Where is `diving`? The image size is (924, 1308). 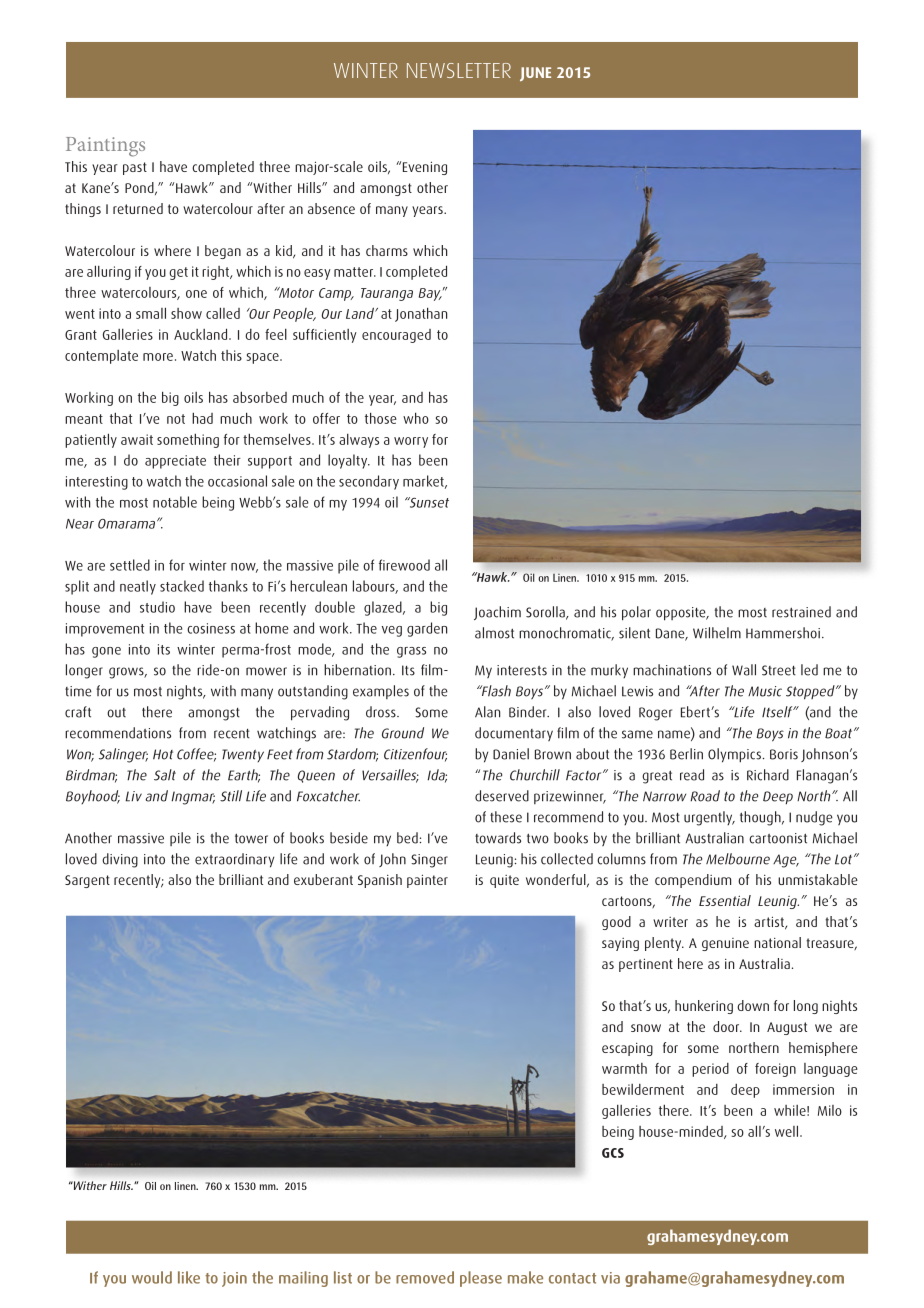
diving is located at coordinates (120, 860).
